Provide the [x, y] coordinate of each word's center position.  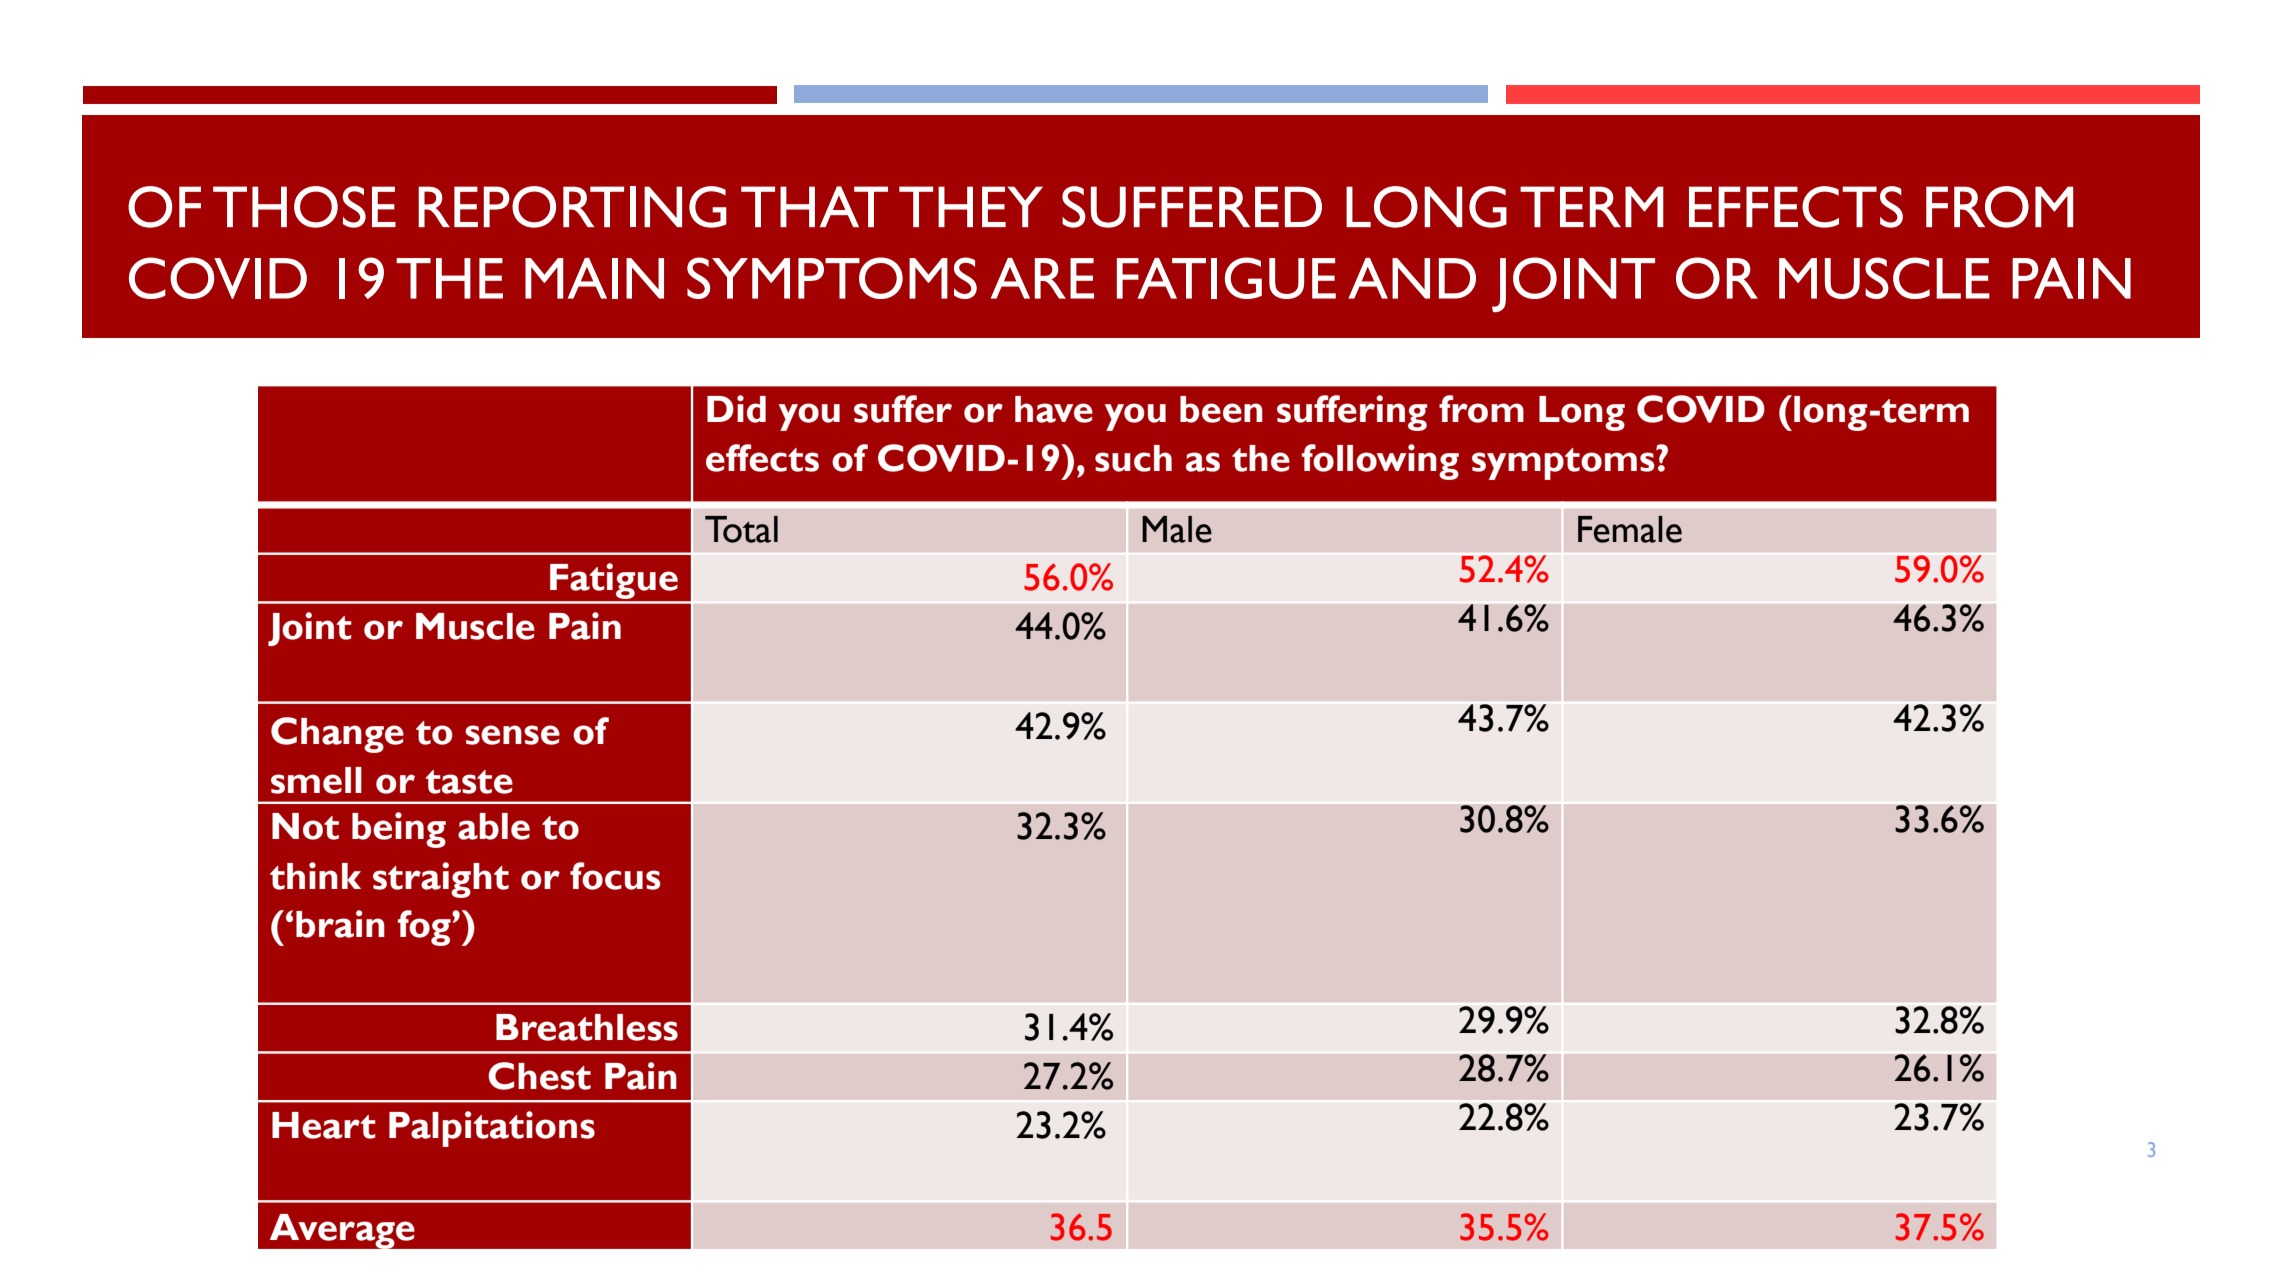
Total [741, 529]
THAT [814, 206]
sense [512, 735]
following [1380, 462]
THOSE [304, 207]
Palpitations [492, 1129]
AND [1412, 278]
